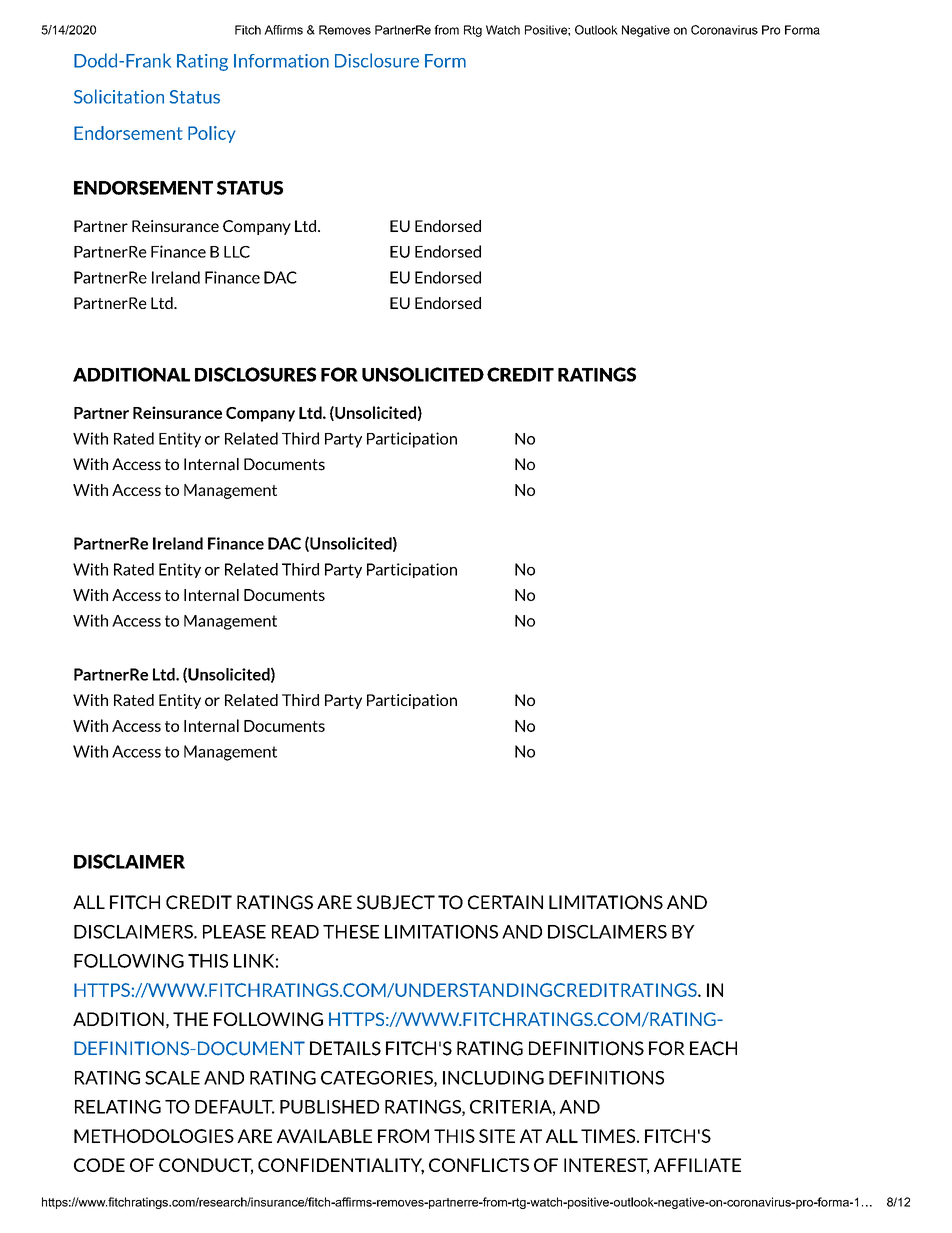  I want to click on READ, so click(295, 932).
